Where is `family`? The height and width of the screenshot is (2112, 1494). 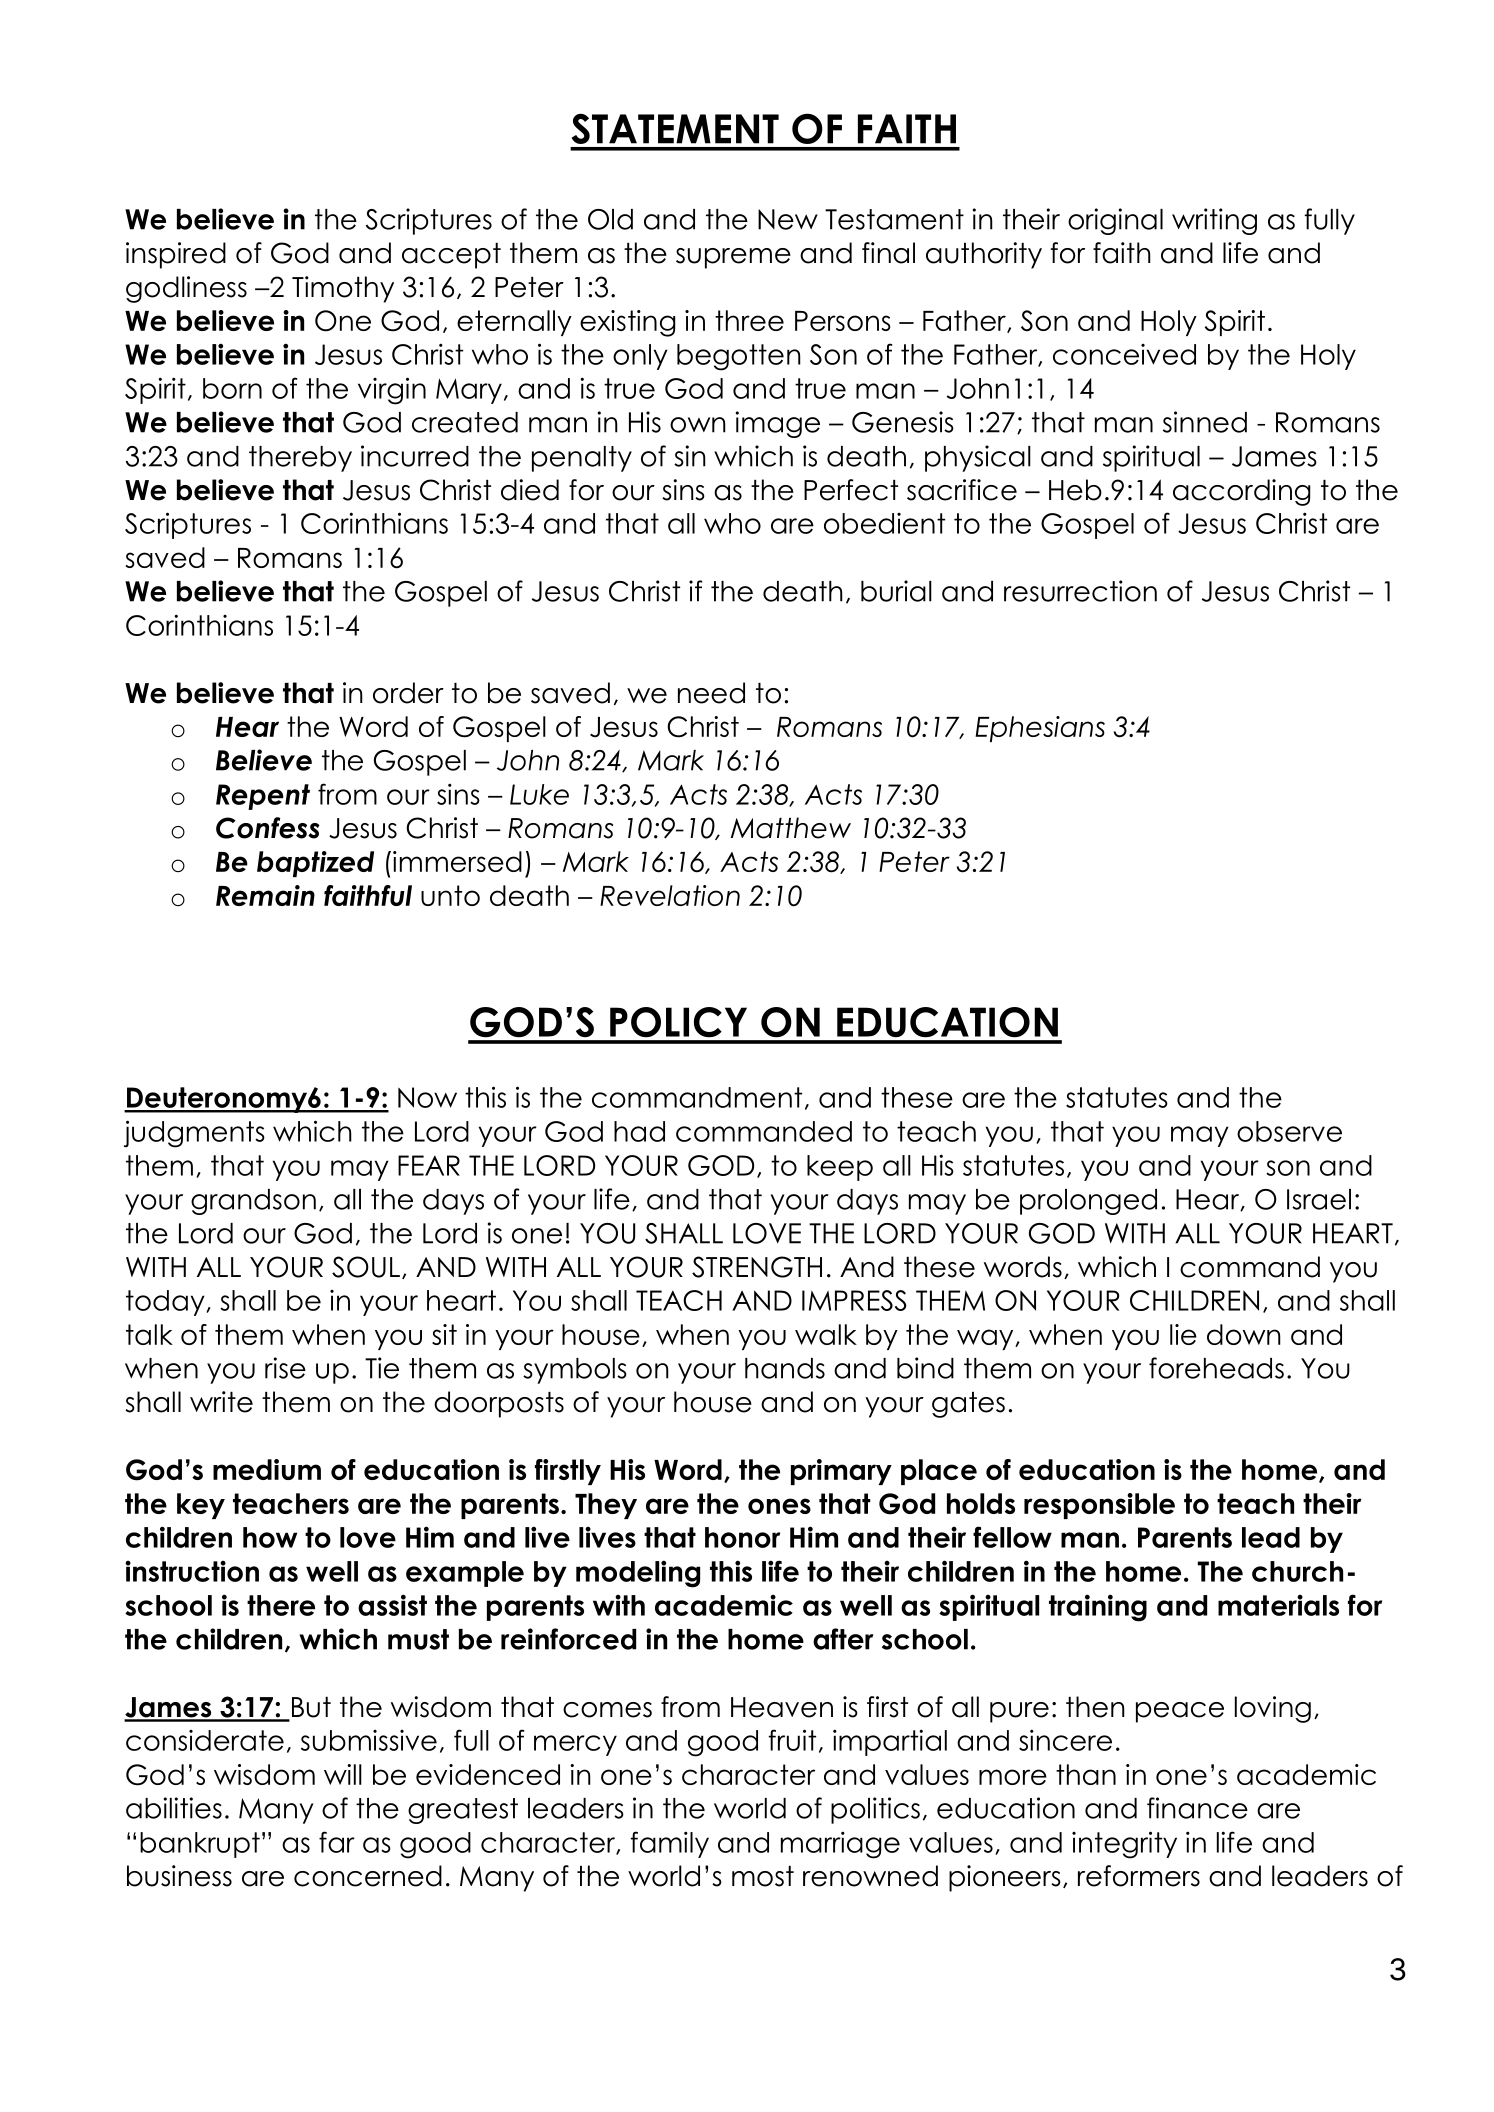
family is located at coordinates (670, 1844).
